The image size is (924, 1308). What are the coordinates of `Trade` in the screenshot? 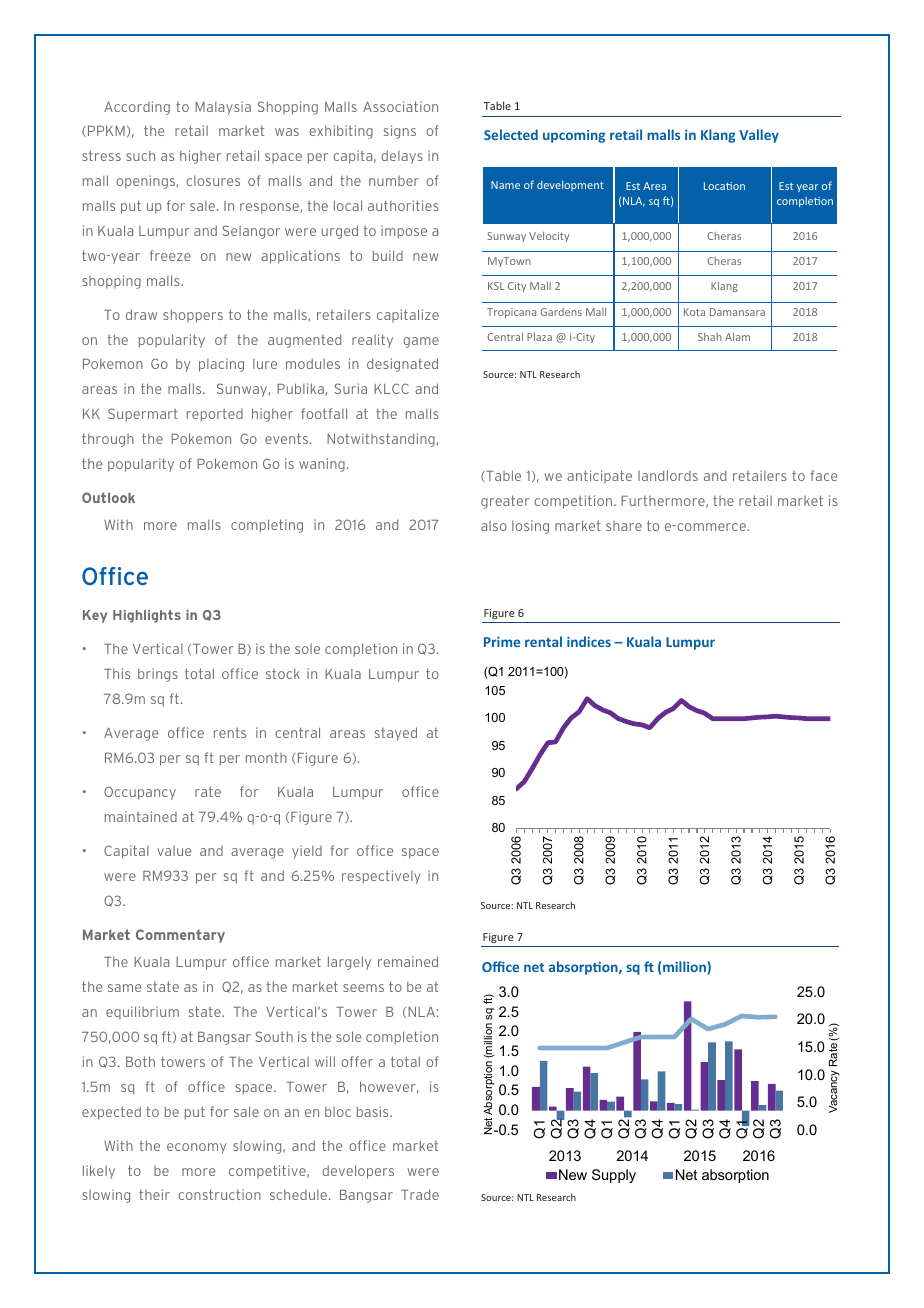 It's located at (420, 1195).
